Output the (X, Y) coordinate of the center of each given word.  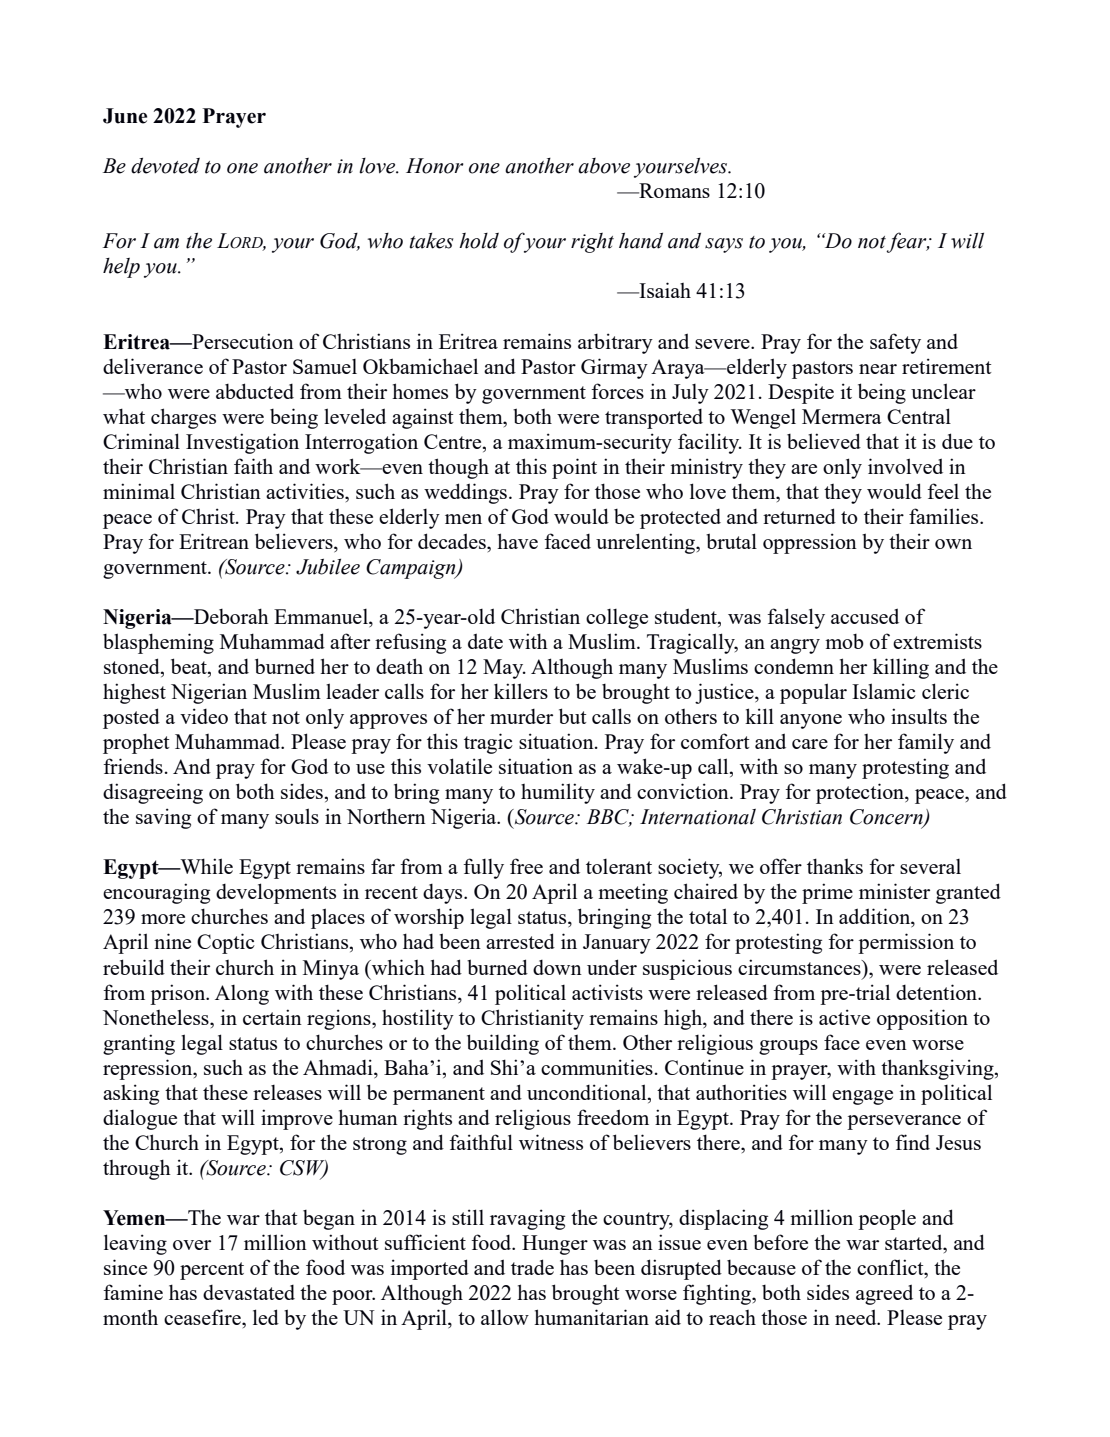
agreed (884, 1294)
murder (521, 716)
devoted (165, 166)
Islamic (884, 691)
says (724, 245)
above (604, 166)
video (204, 716)
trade (532, 1267)
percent (212, 1271)
